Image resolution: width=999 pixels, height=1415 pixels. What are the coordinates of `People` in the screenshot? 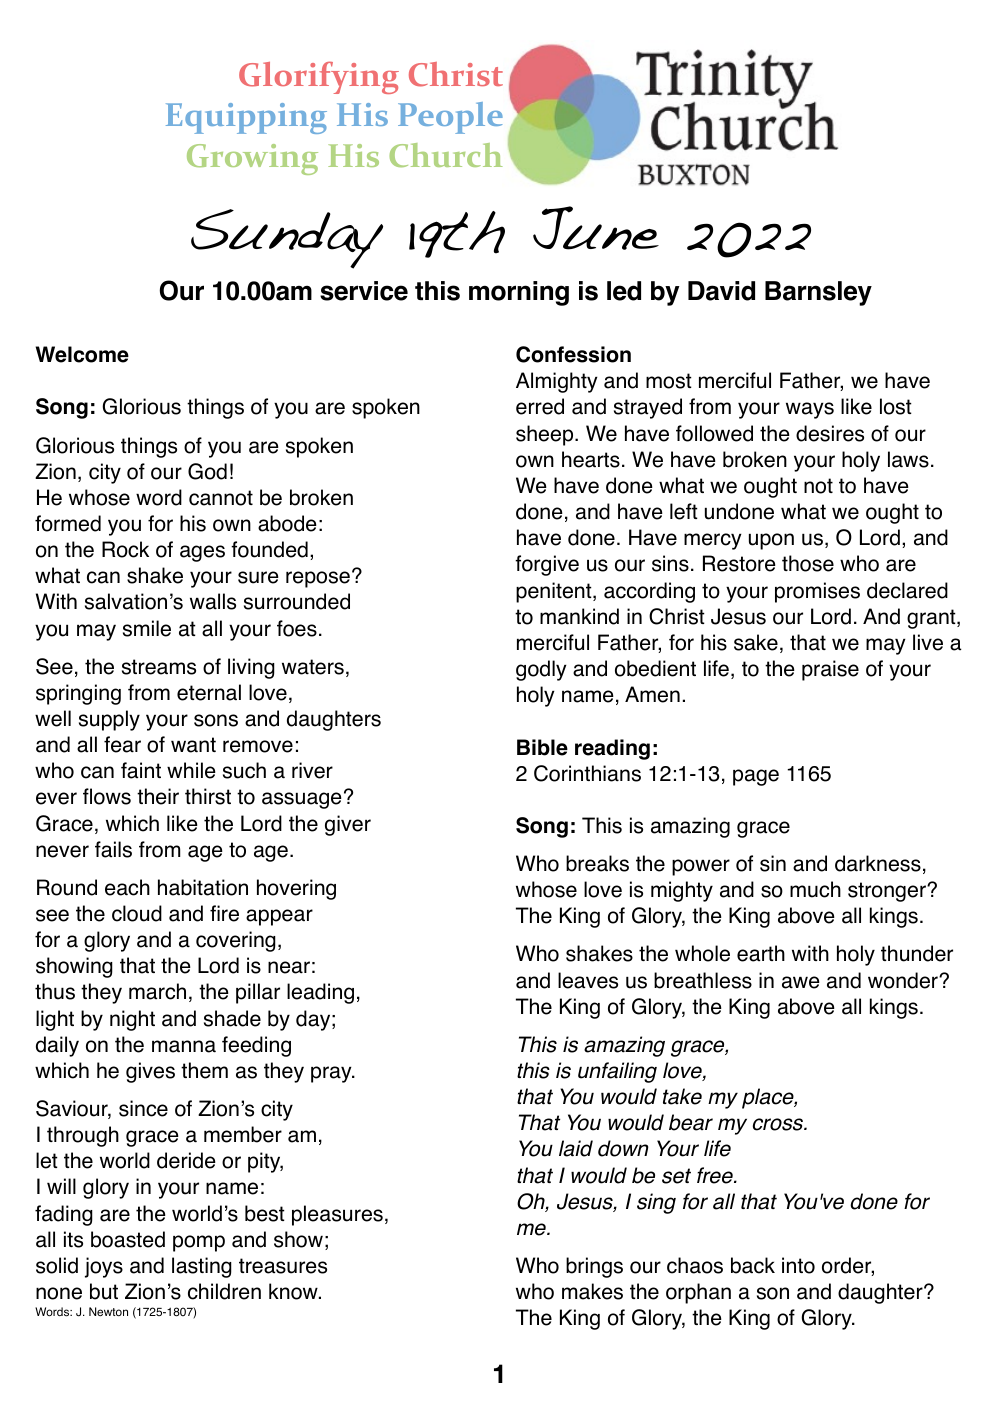 It's located at (450, 118).
